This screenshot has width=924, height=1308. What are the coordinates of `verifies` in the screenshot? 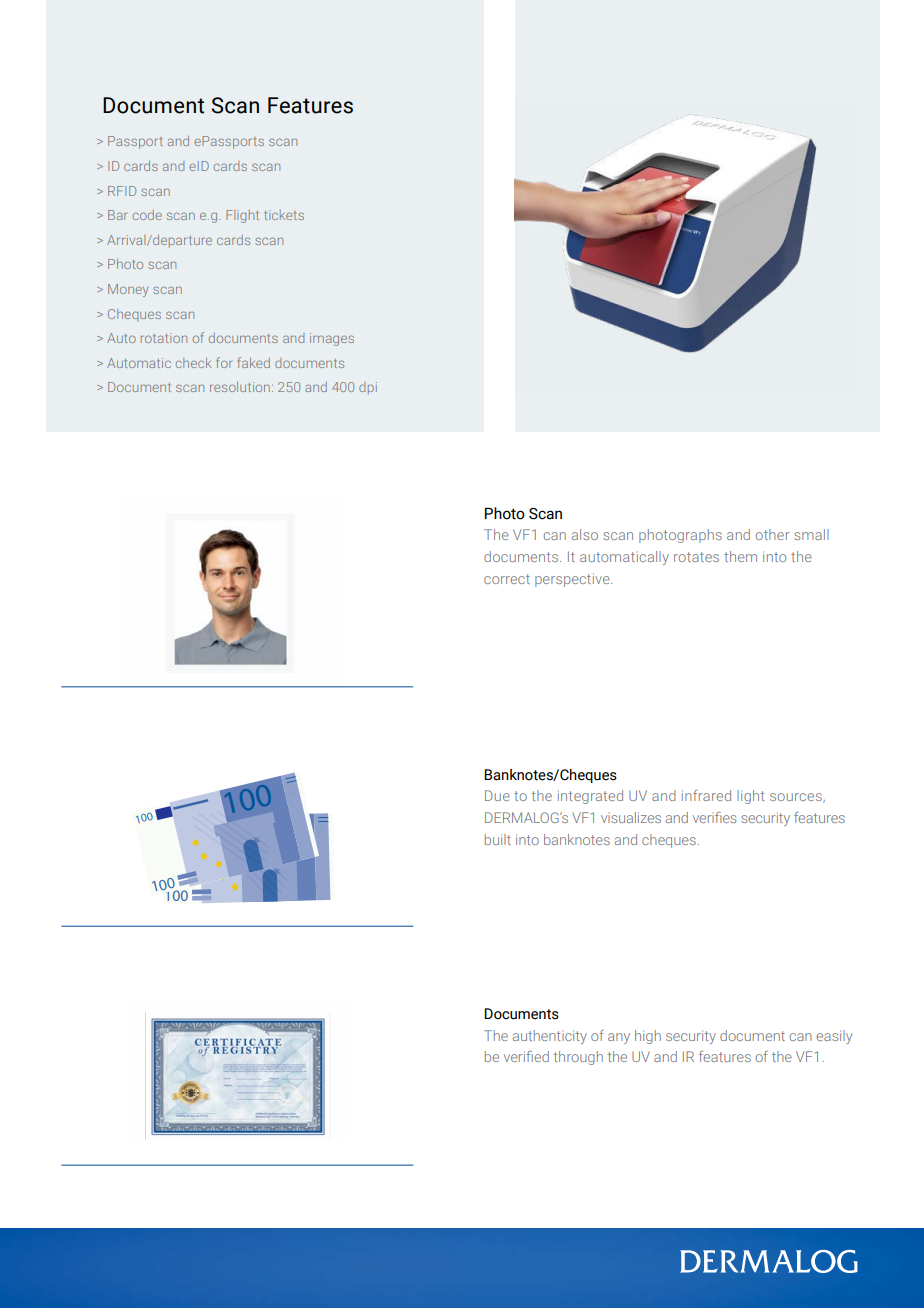 It's located at (714, 817).
